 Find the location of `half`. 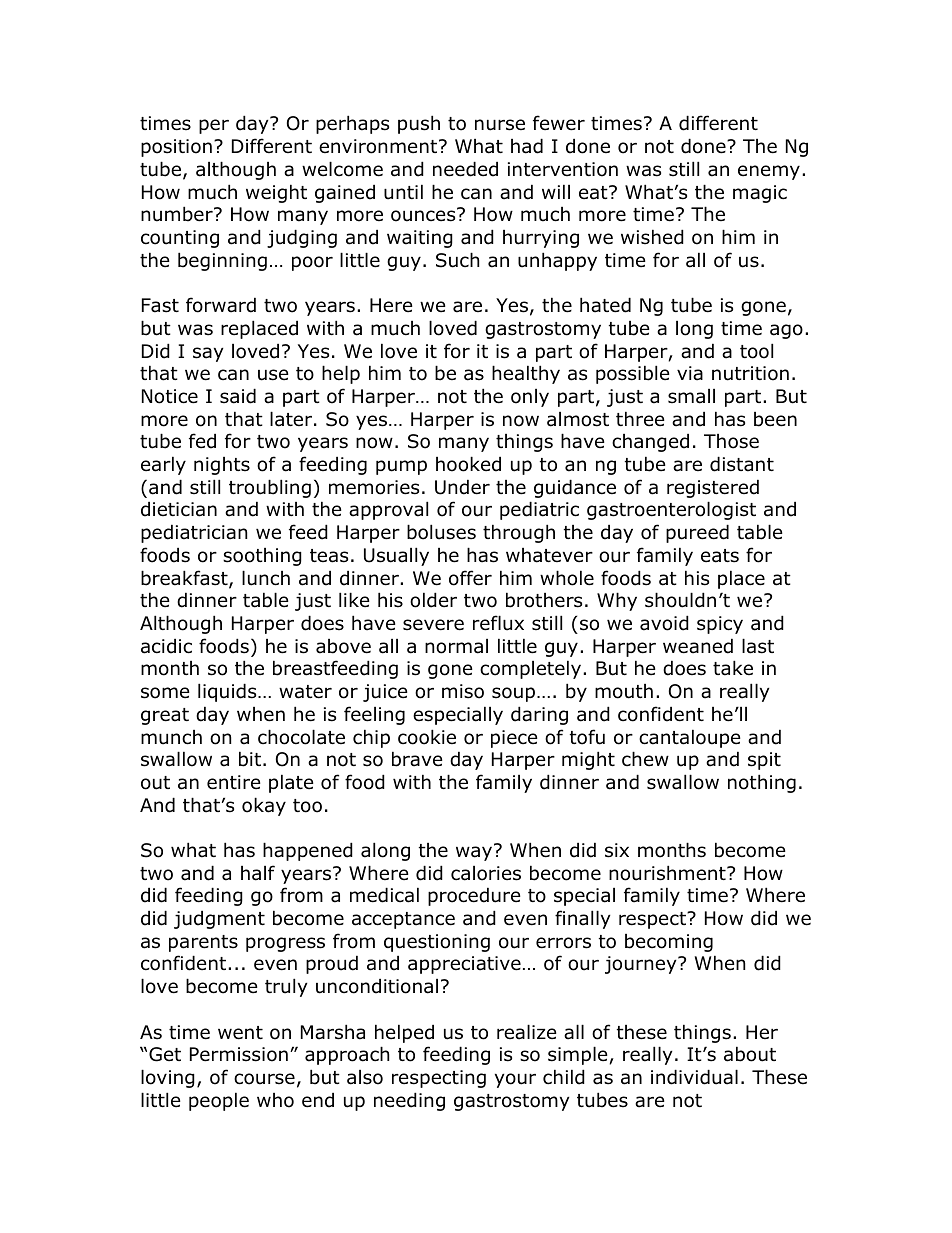

half is located at coordinates (258, 873).
